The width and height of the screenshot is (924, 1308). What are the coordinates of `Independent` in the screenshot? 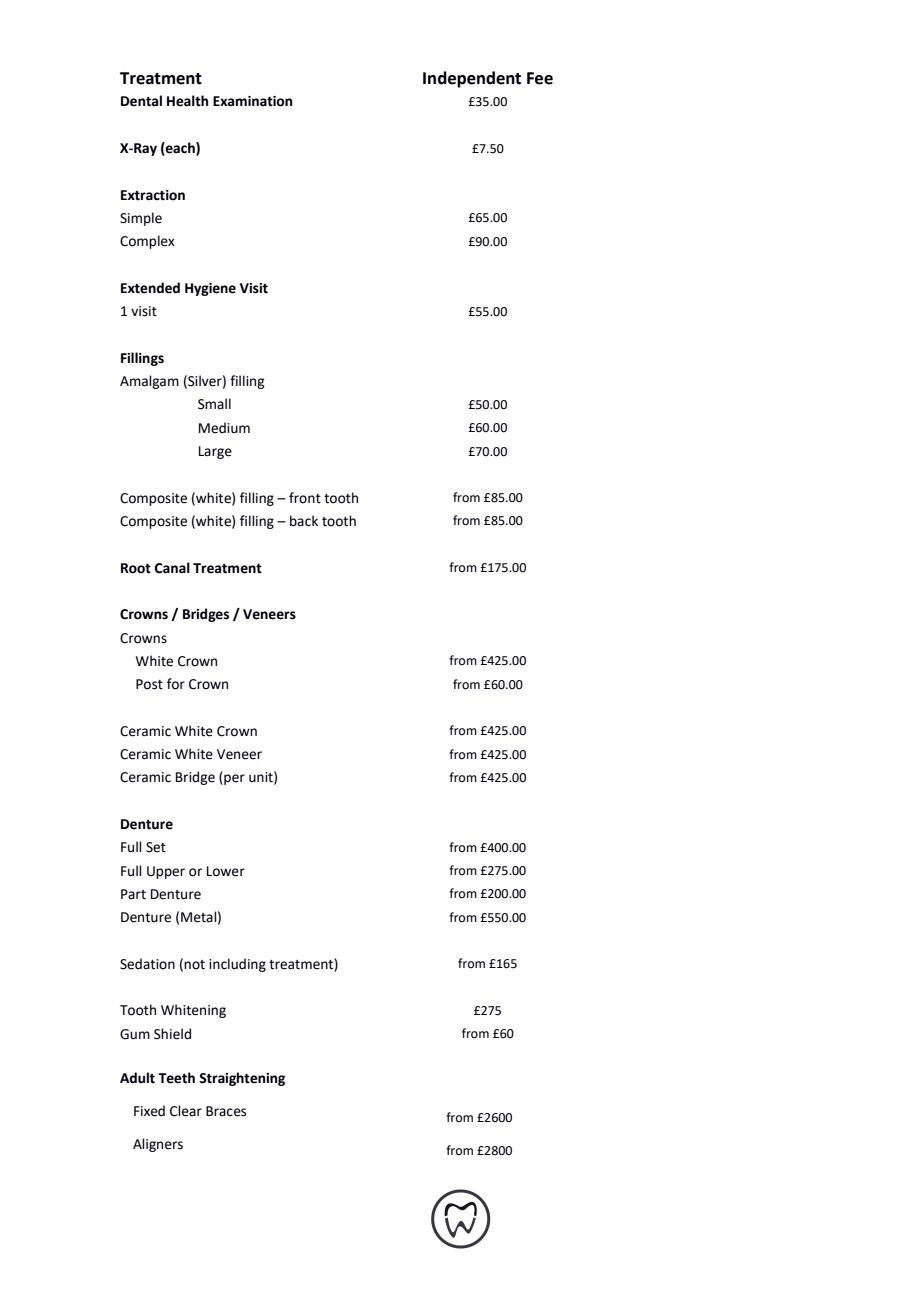 It's located at (472, 79).
